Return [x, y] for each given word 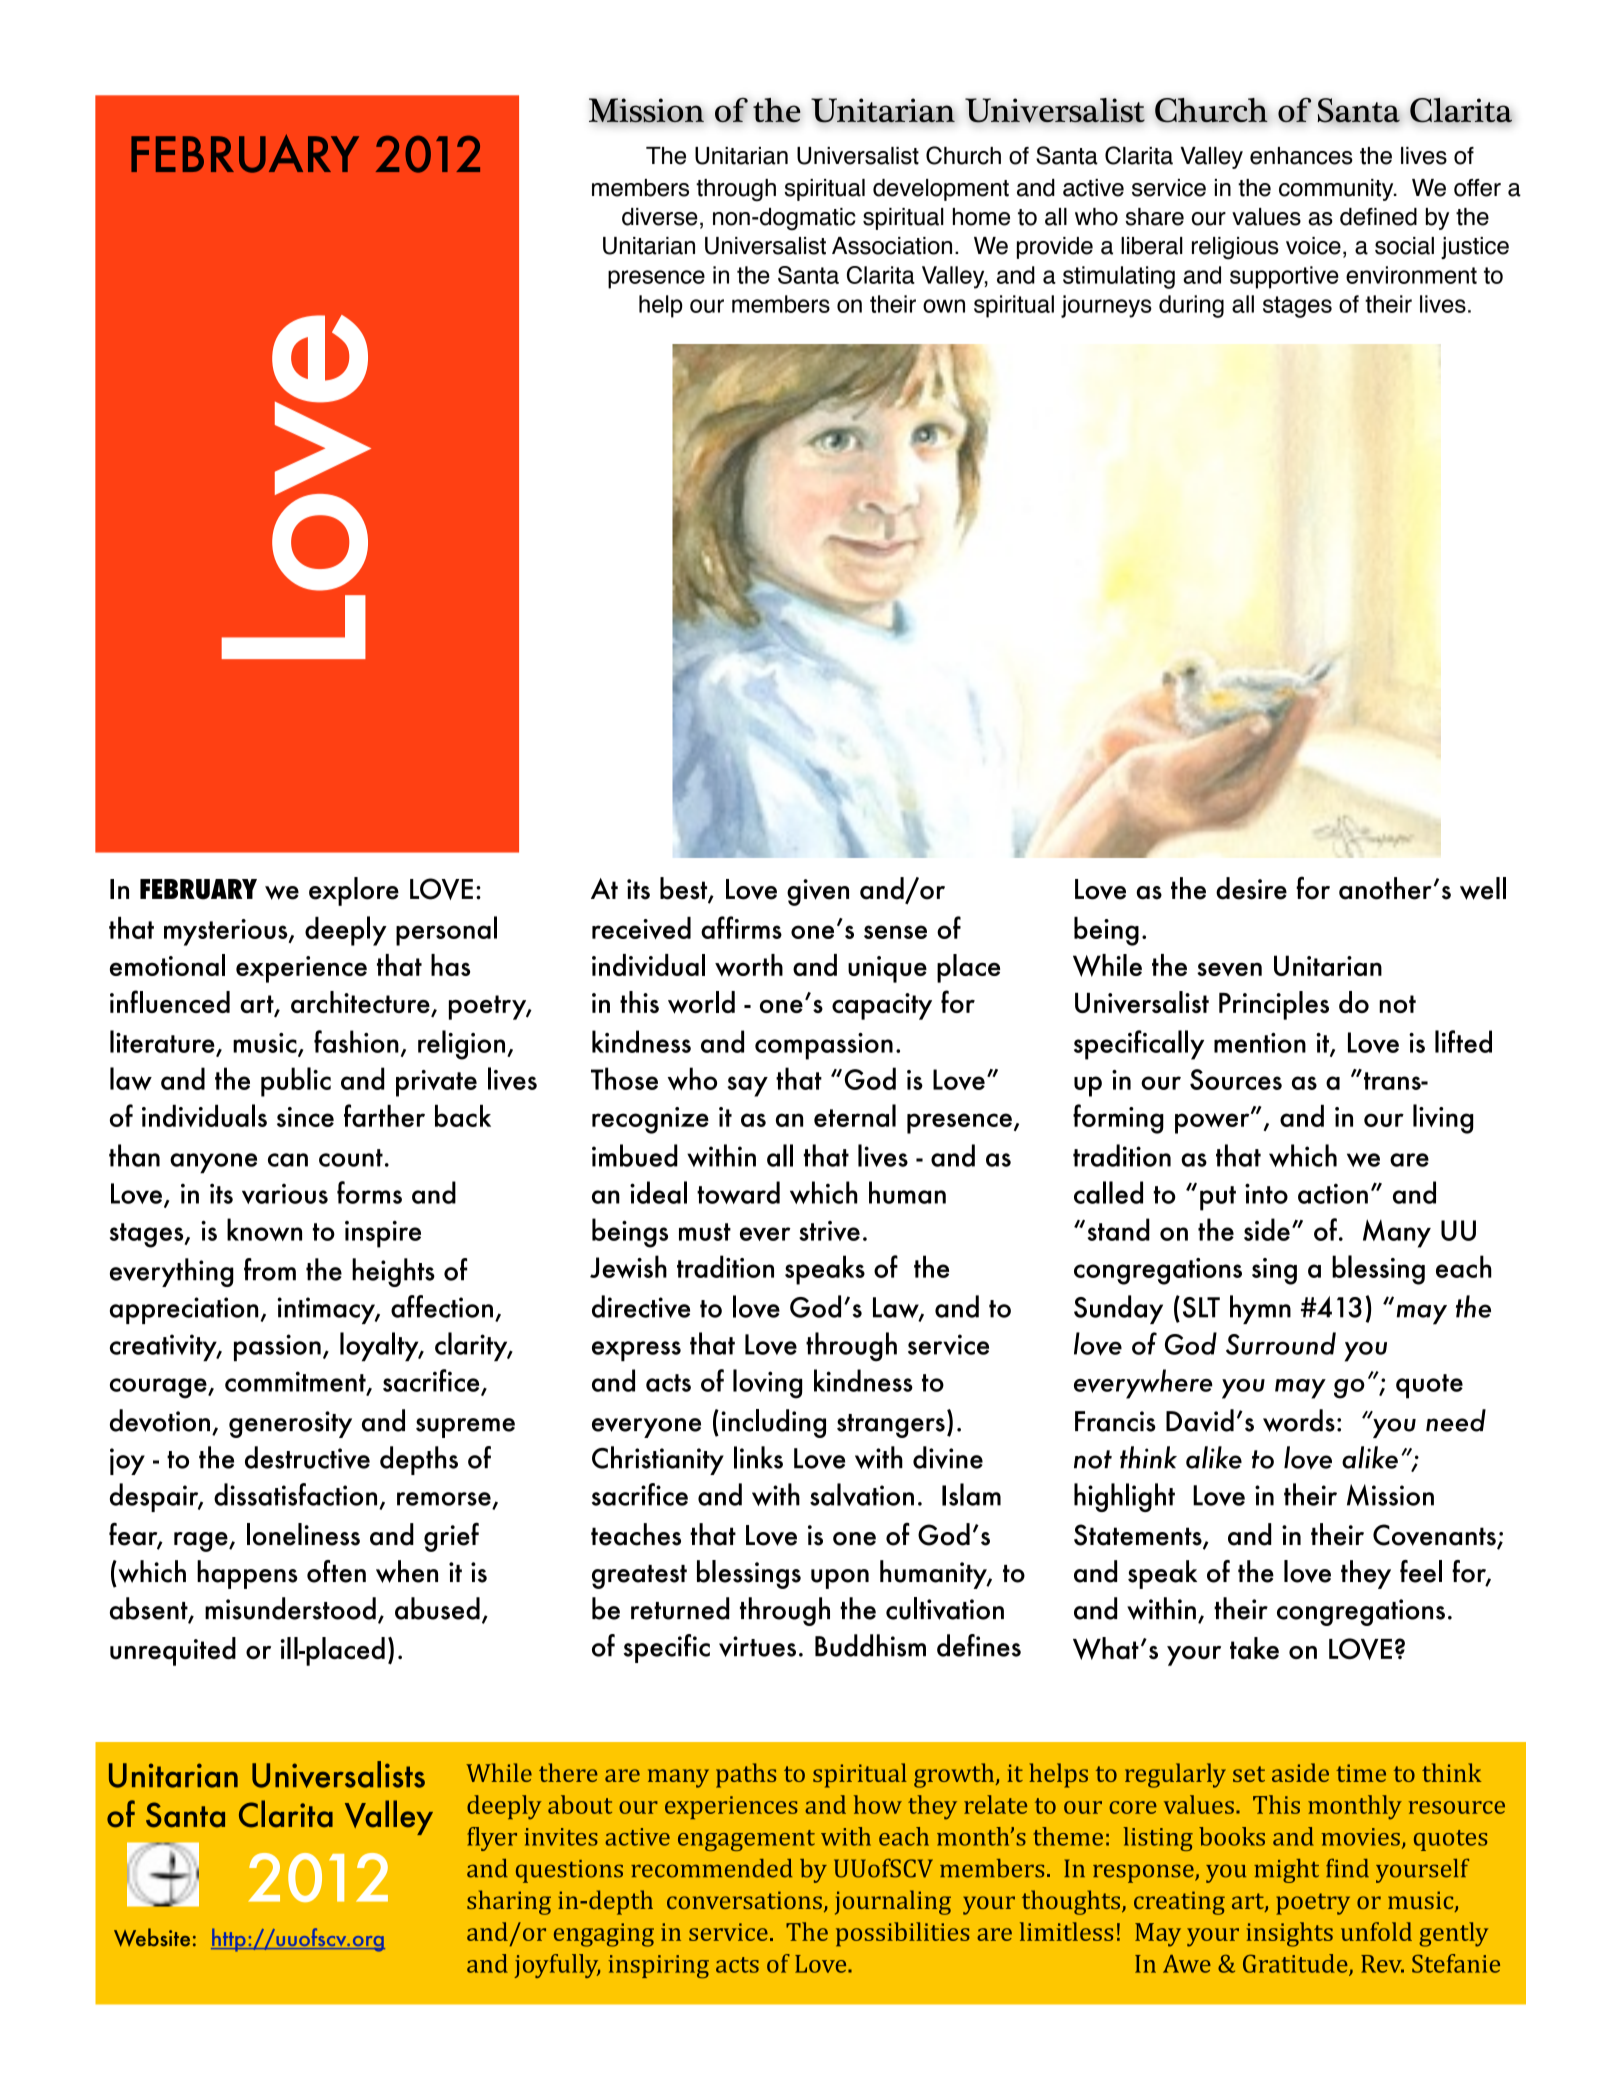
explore [354, 891]
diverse [660, 217]
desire [1251, 888]
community [1337, 190]
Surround [1281, 1343]
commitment [296, 1382]
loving [767, 1384]
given [818, 892]
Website [152, 1937]
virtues [757, 1646]
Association [892, 246]
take [1254, 1648]
